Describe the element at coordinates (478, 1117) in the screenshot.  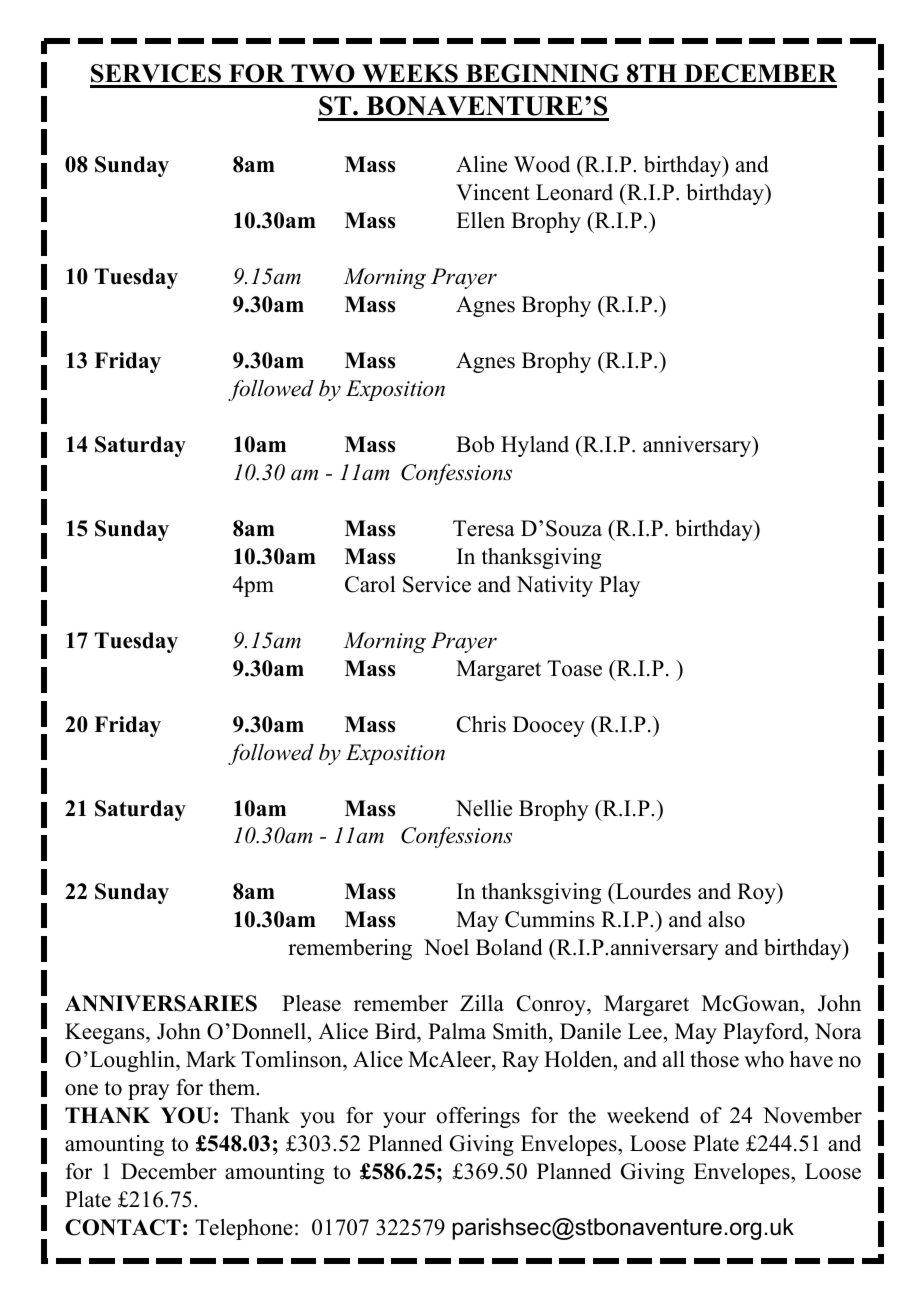
I see `offerings` at that location.
